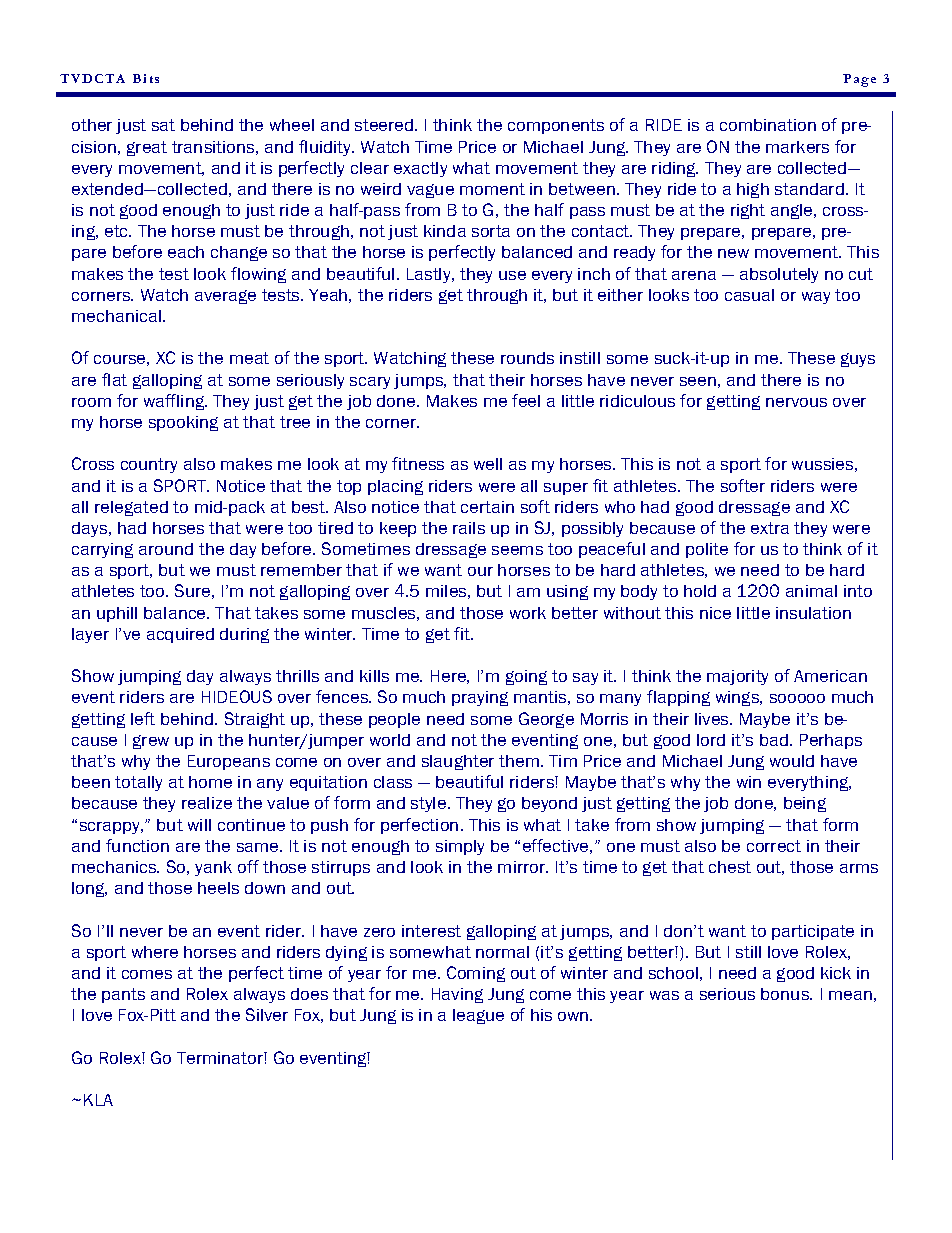  What do you see at coordinates (556, 126) in the screenshot?
I see `components` at bounding box center [556, 126].
